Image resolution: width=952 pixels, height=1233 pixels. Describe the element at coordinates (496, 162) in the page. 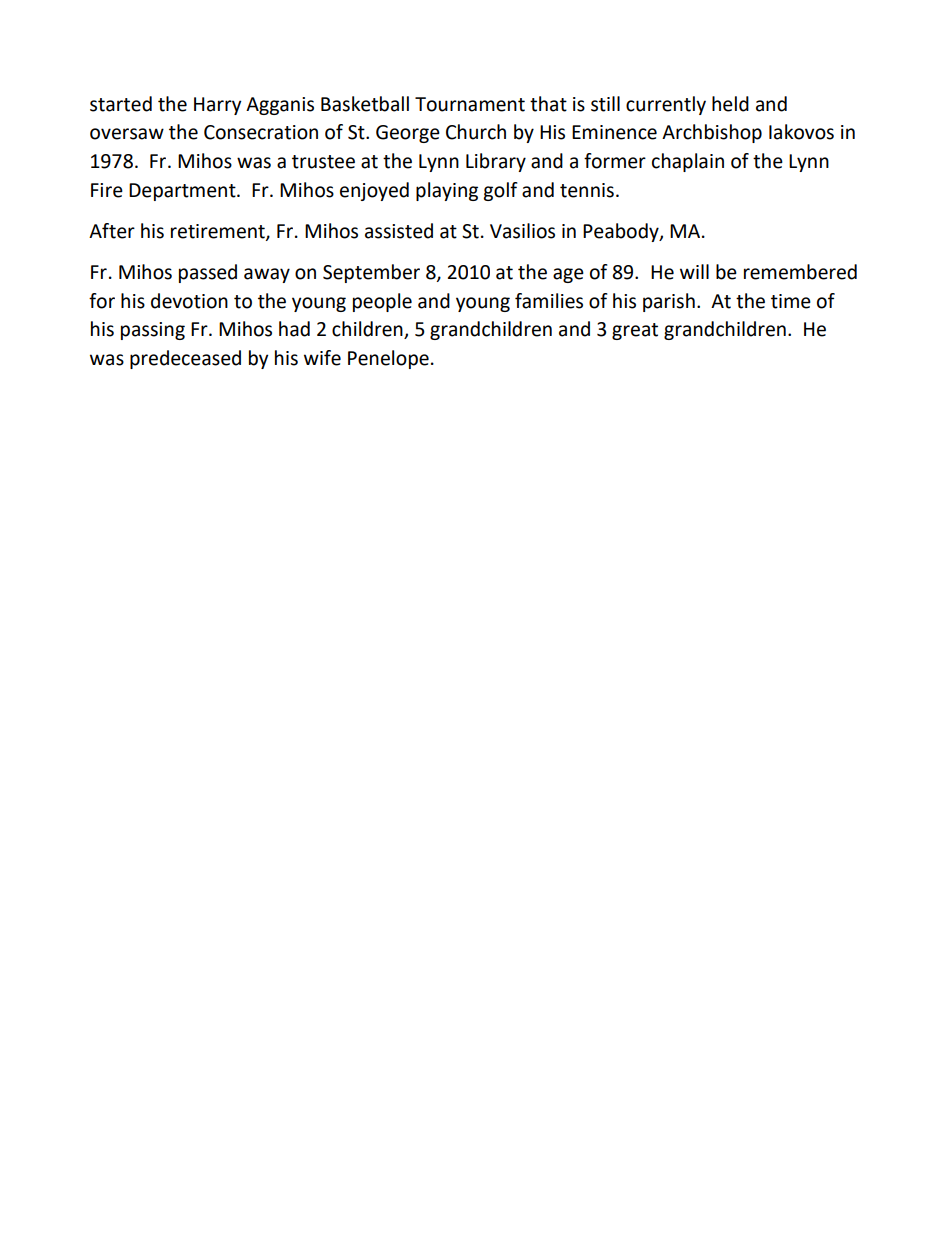

I see `Library` at that location.
